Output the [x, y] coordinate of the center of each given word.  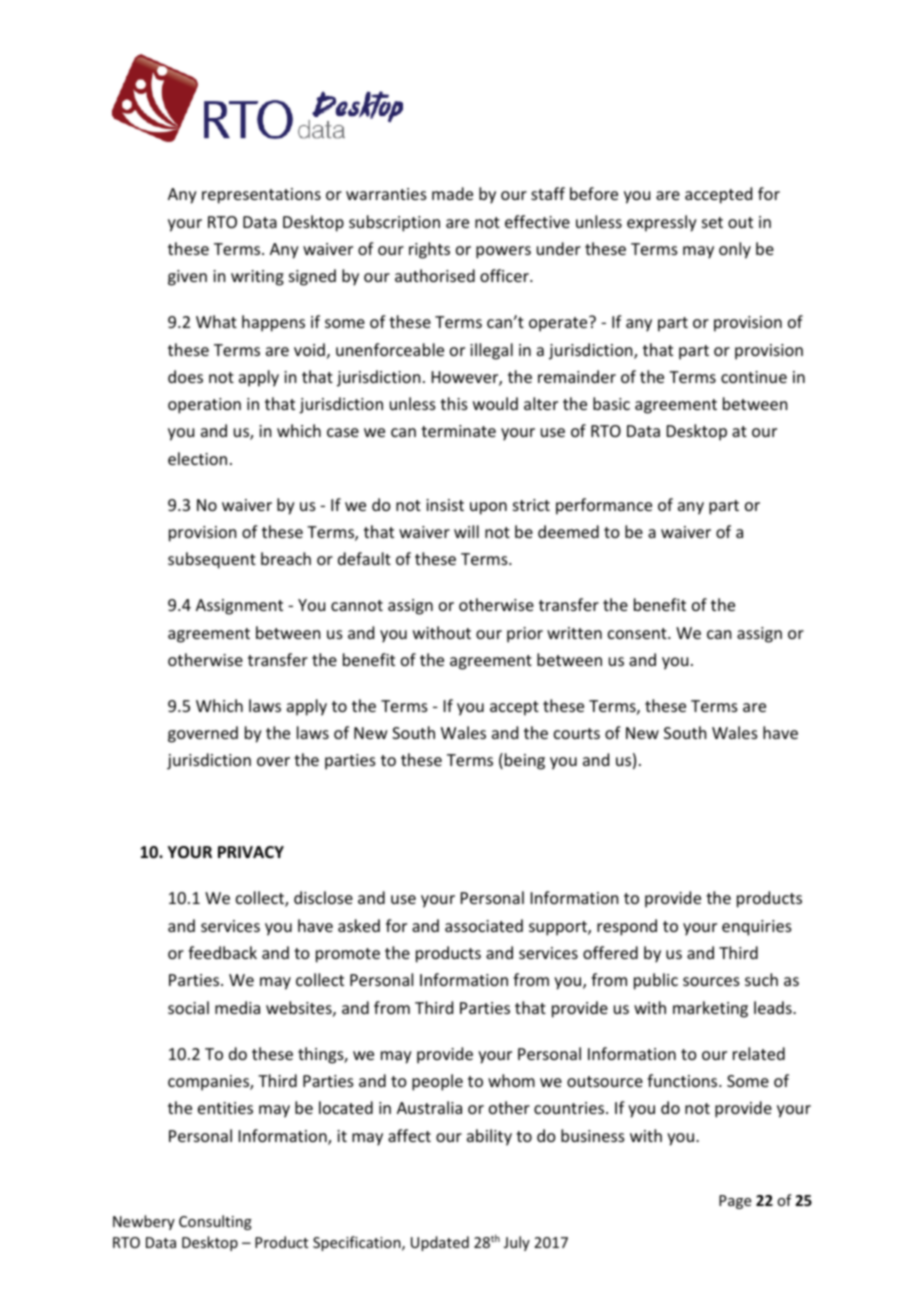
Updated [440, 1243]
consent [638, 633]
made [452, 193]
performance [604, 506]
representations [261, 196]
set [712, 222]
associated [484, 925]
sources [711, 981]
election [197, 458]
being [525, 761]
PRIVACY [251, 852]
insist [445, 505]
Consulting [215, 1222]
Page [735, 1202]
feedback [222, 952]
